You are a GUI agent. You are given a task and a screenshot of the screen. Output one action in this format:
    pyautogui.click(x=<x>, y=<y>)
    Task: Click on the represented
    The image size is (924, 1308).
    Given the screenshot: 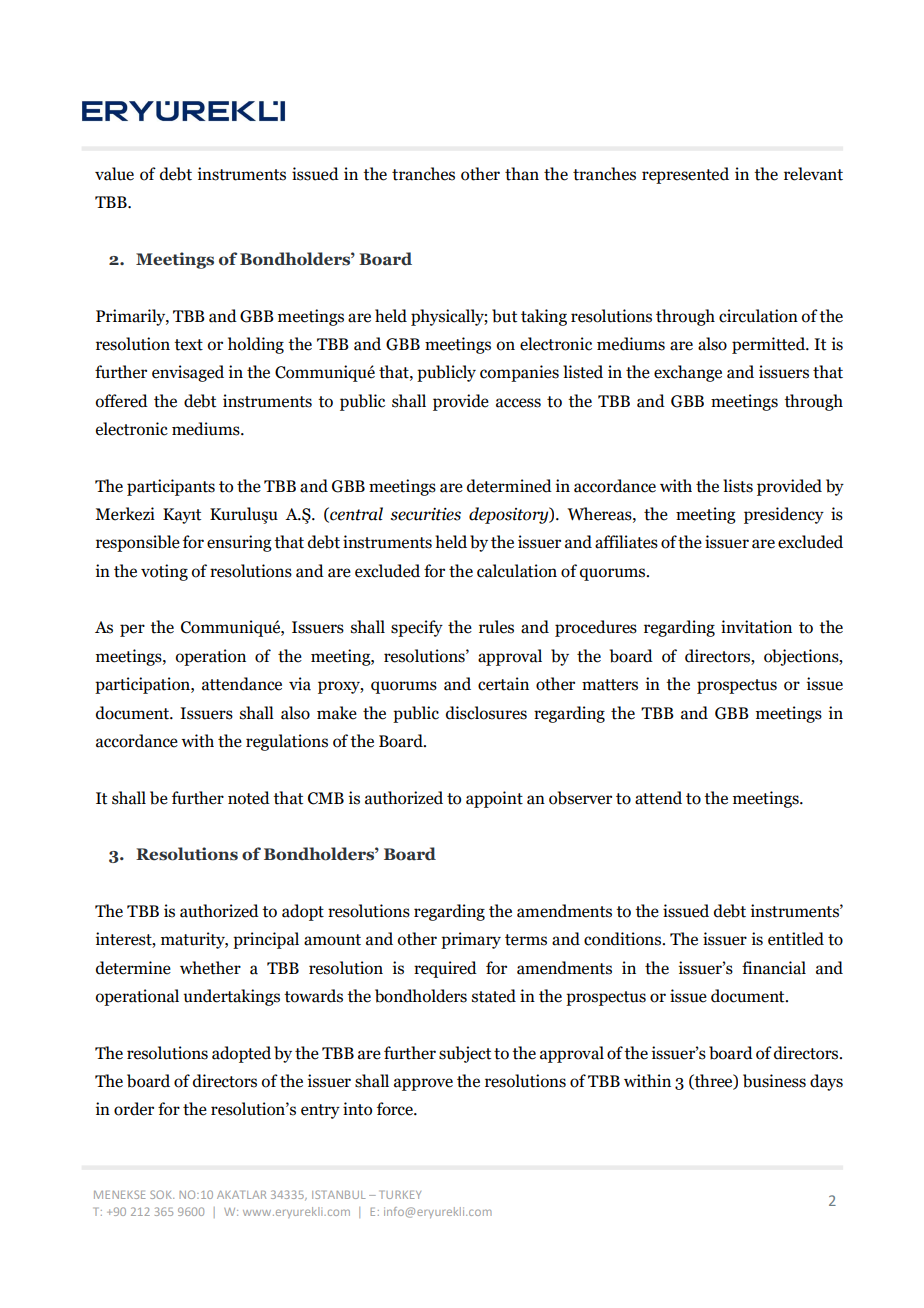 What is the action you would take?
    pyautogui.click(x=685, y=175)
